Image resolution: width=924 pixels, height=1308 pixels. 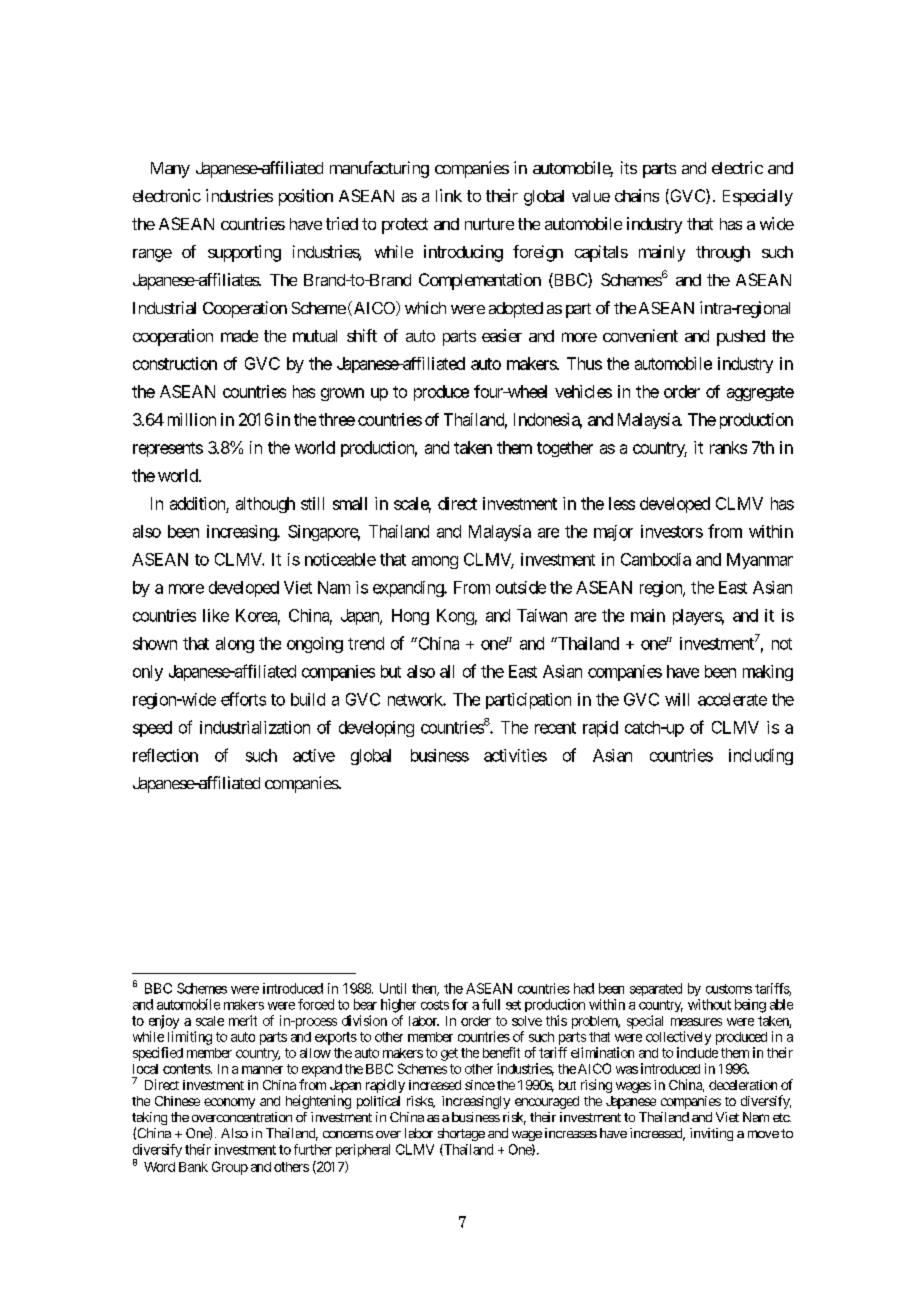 What do you see at coordinates (235, 645) in the screenshot?
I see `along` at bounding box center [235, 645].
